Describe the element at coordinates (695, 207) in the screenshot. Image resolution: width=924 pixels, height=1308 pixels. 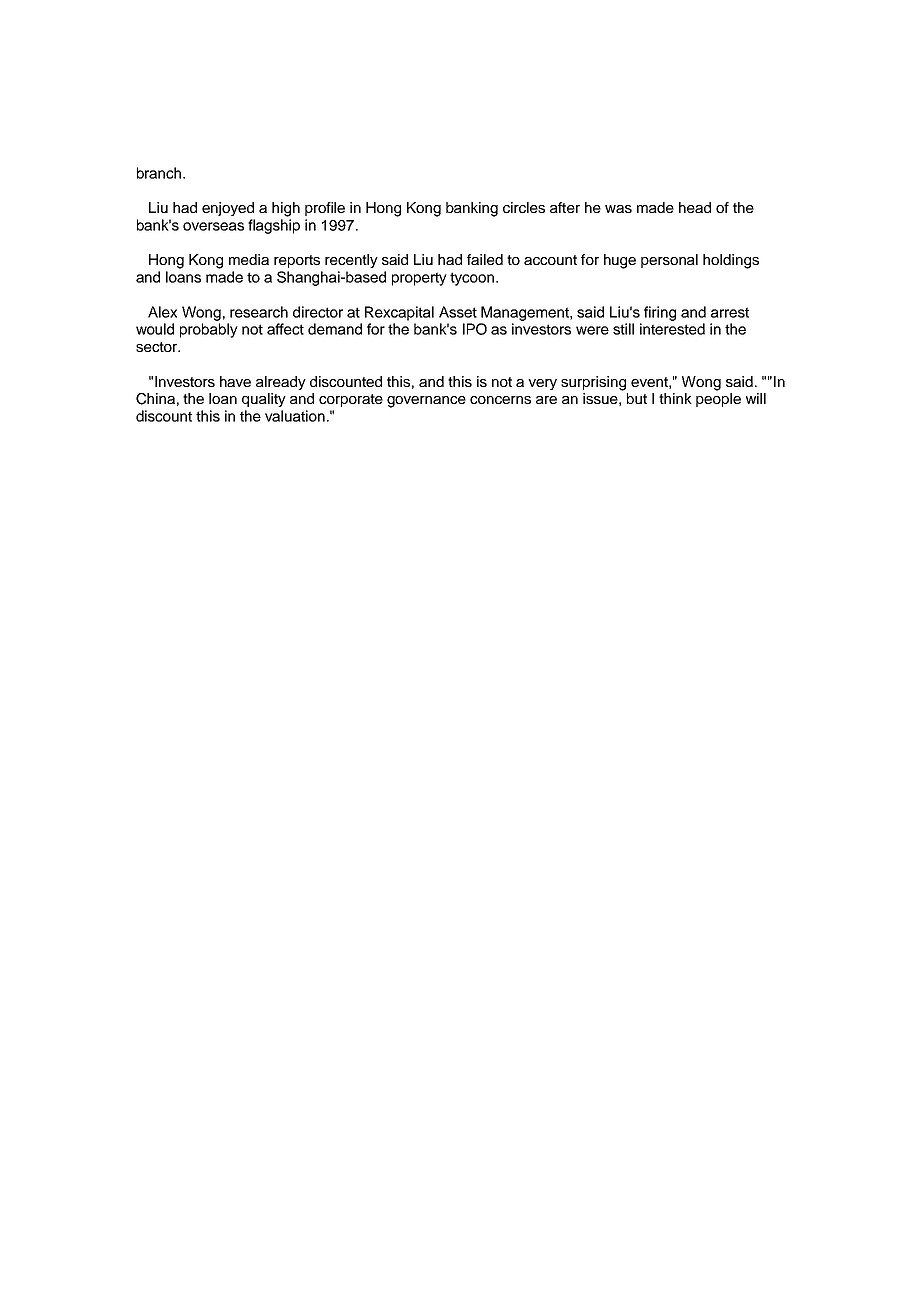
I see `head` at that location.
